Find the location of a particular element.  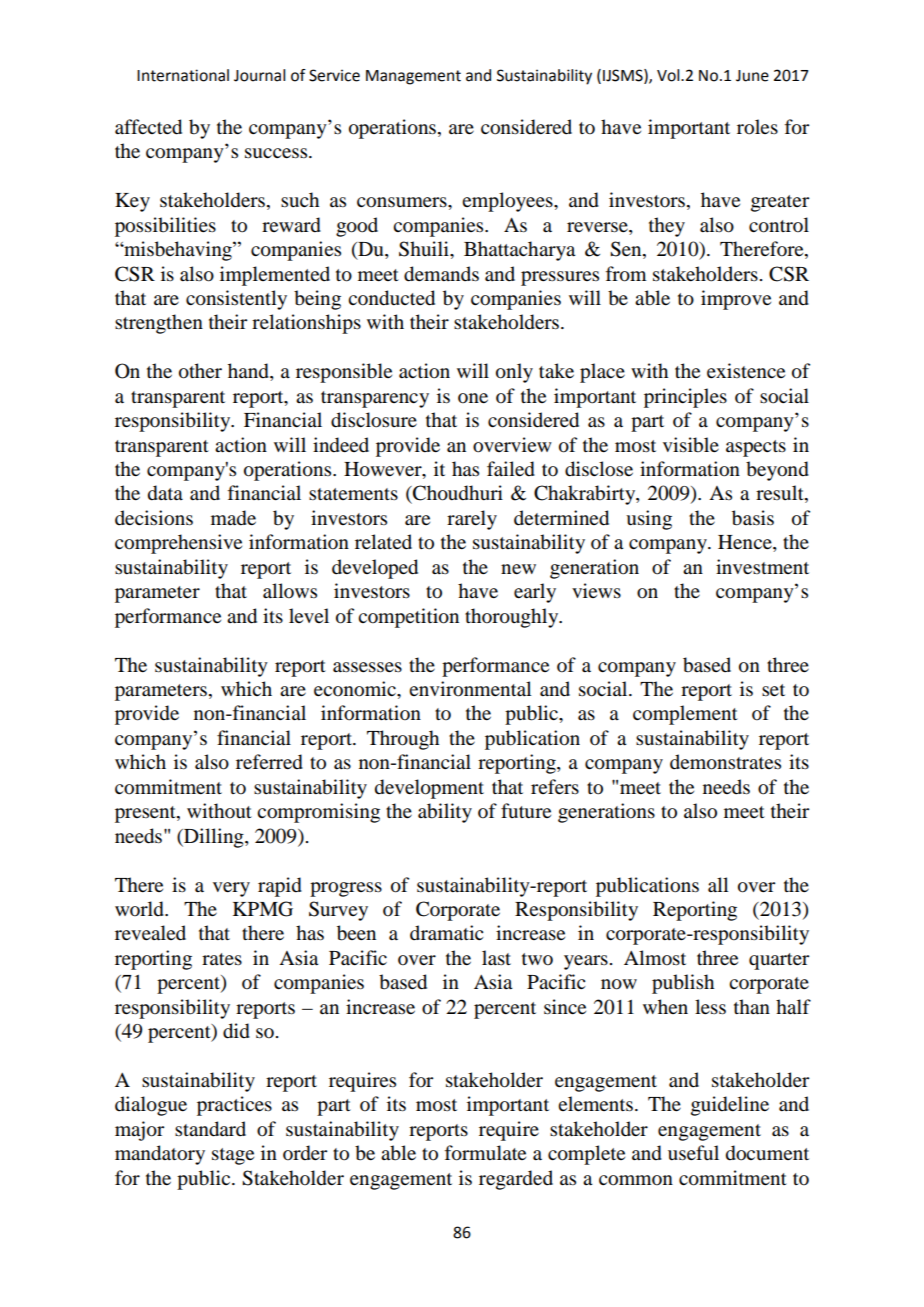

dramatic is located at coordinates (446, 932).
